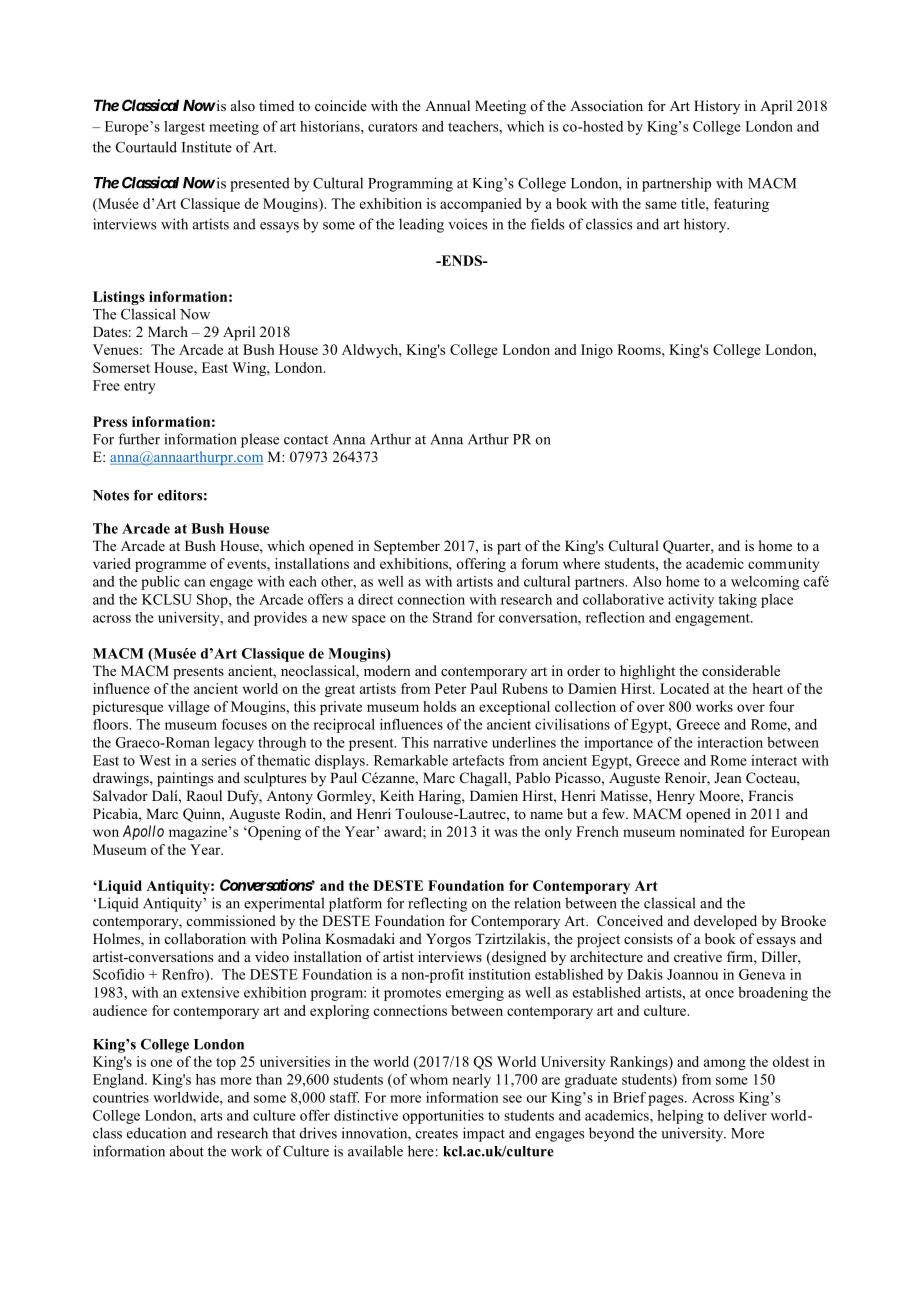 This image has width=924, height=1308. Describe the element at coordinates (712, 831) in the image. I see `nominated` at that location.
